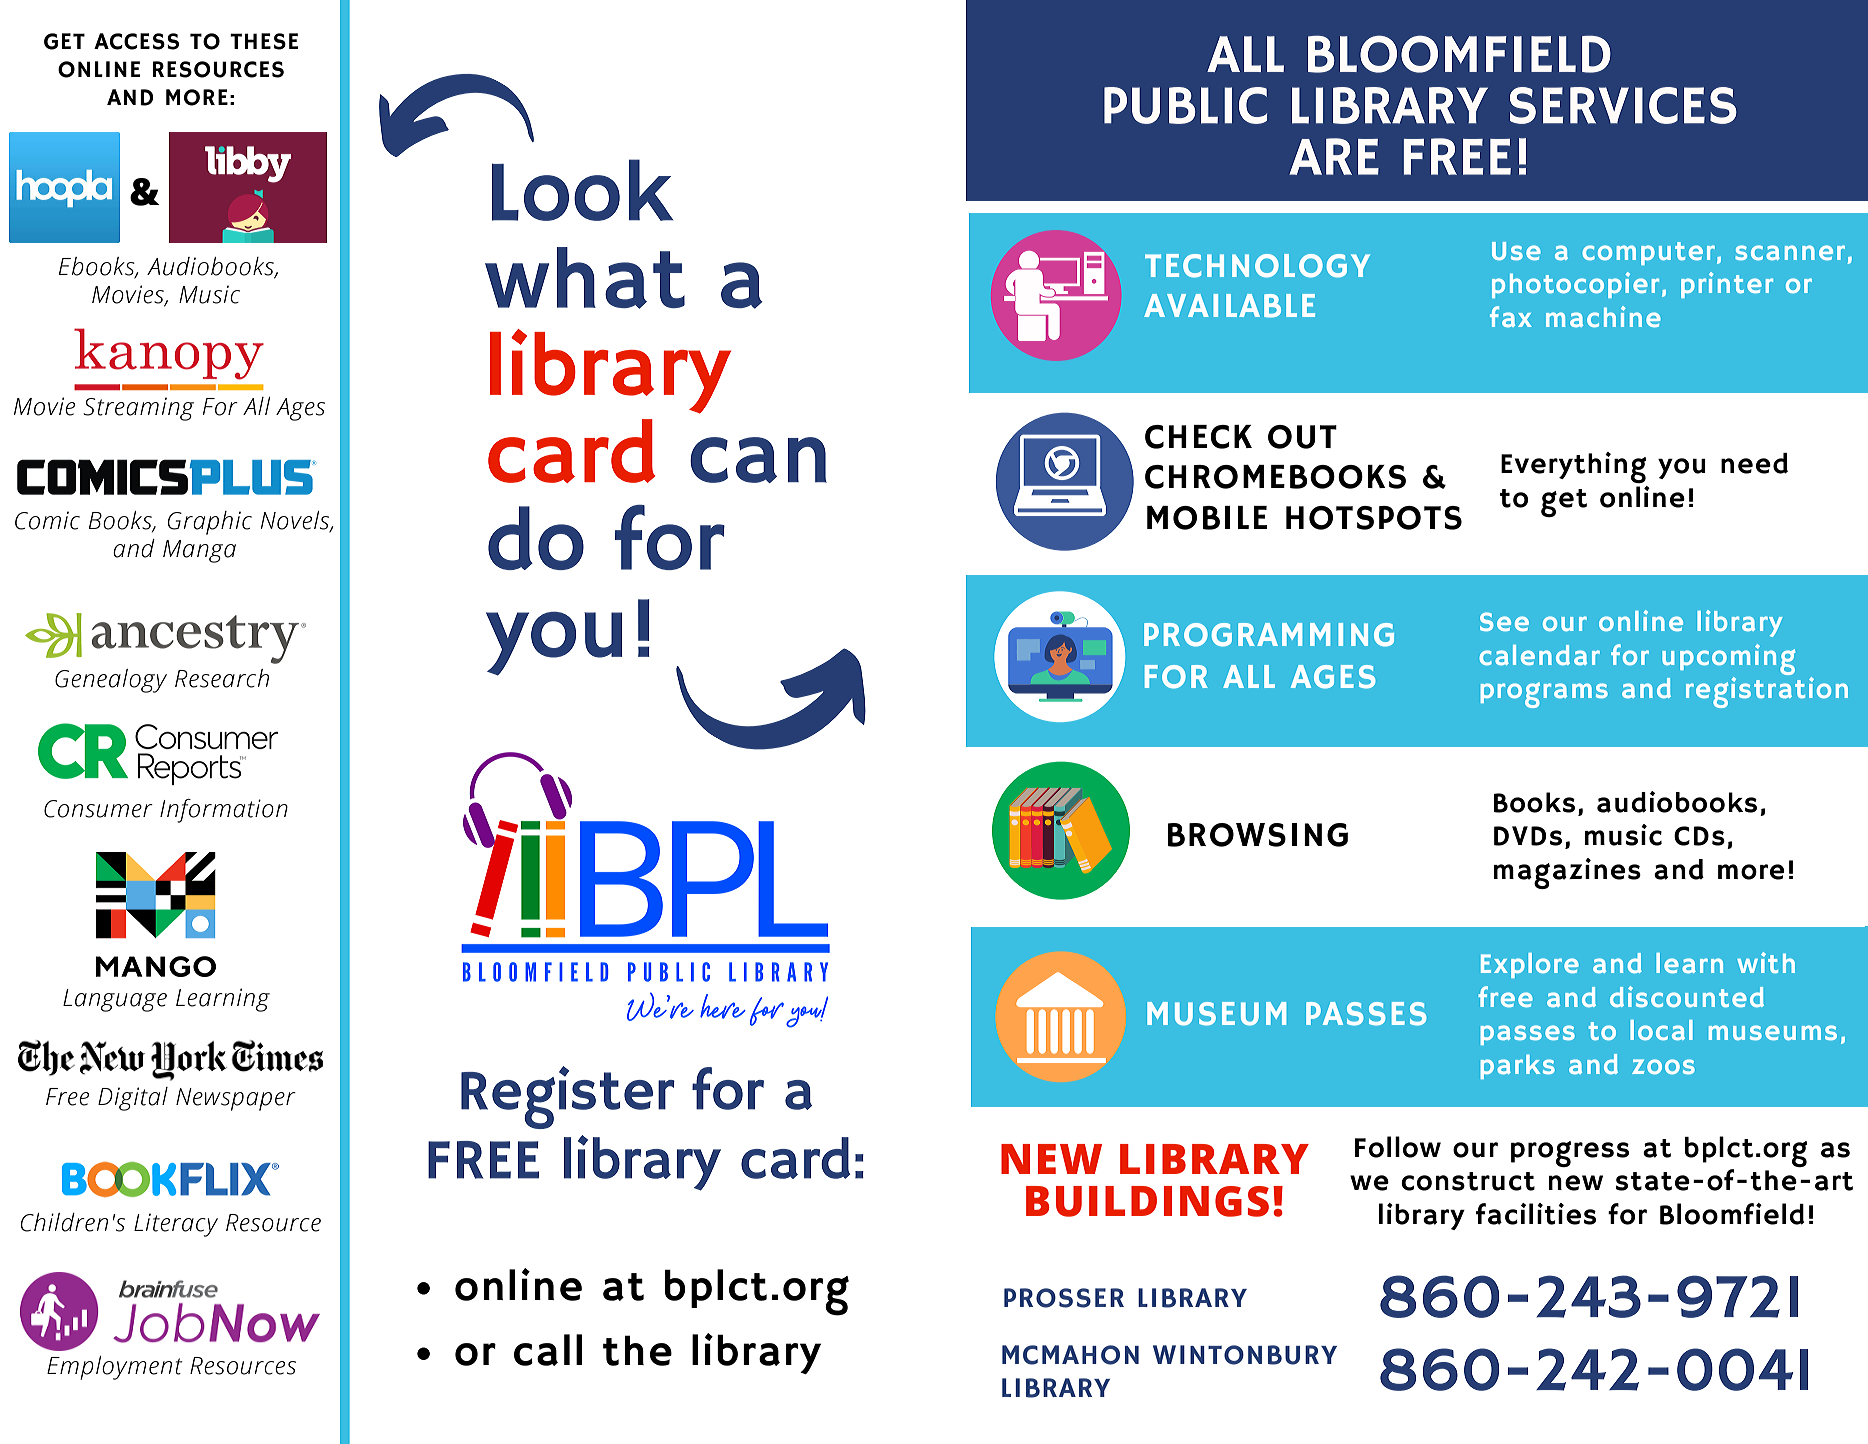 This page has height=1444, width=1868. Describe the element at coordinates (1258, 835) in the page. I see `BROWSING` at that location.
